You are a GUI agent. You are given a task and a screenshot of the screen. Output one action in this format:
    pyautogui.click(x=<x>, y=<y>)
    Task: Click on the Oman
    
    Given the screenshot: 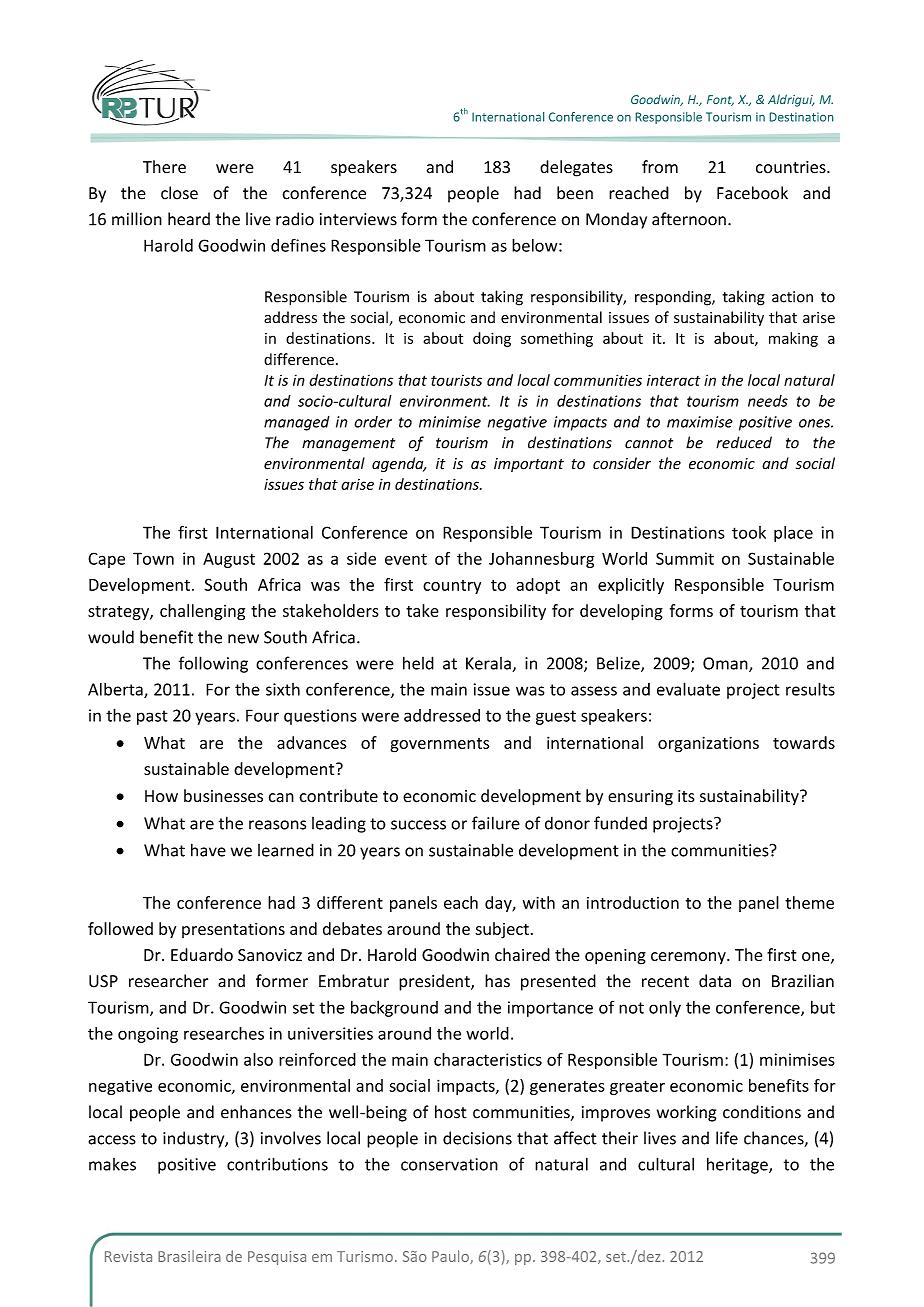 What is the action you would take?
    pyautogui.click(x=726, y=664)
